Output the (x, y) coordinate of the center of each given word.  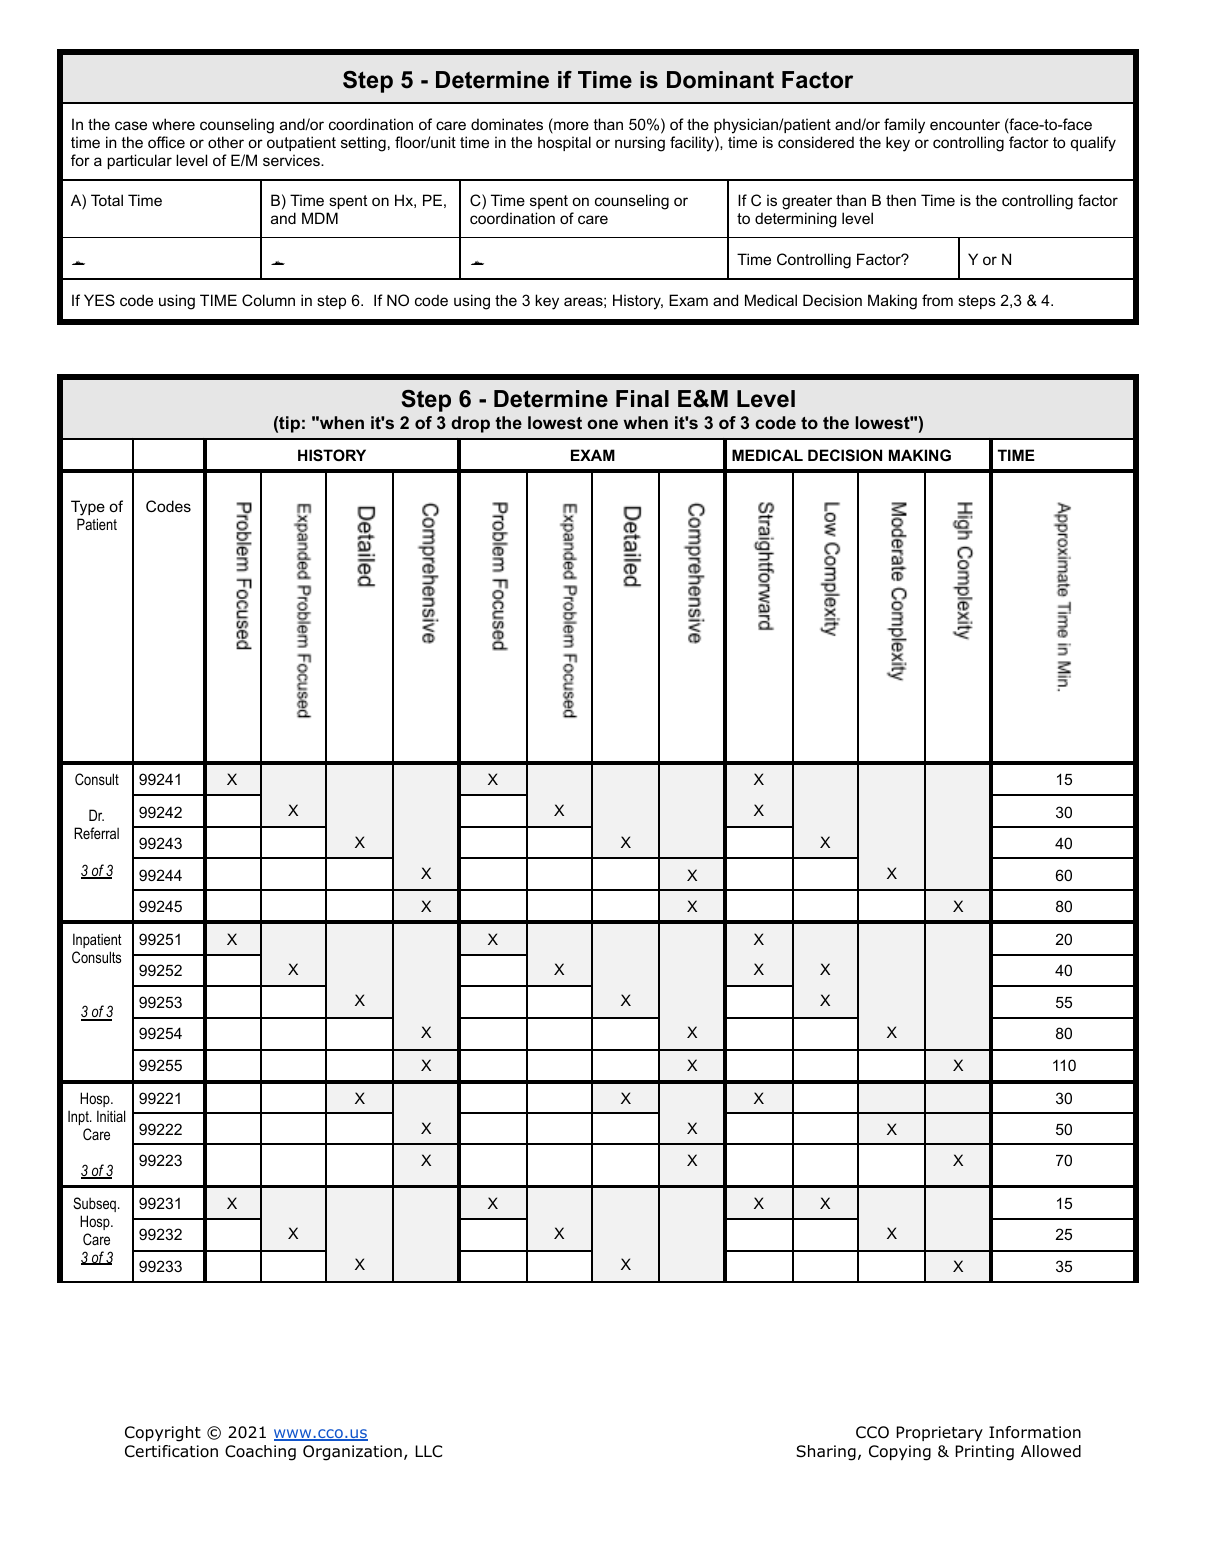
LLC (428, 1451)
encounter (965, 124)
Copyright (163, 1434)
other (226, 142)
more (570, 127)
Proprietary (939, 1433)
